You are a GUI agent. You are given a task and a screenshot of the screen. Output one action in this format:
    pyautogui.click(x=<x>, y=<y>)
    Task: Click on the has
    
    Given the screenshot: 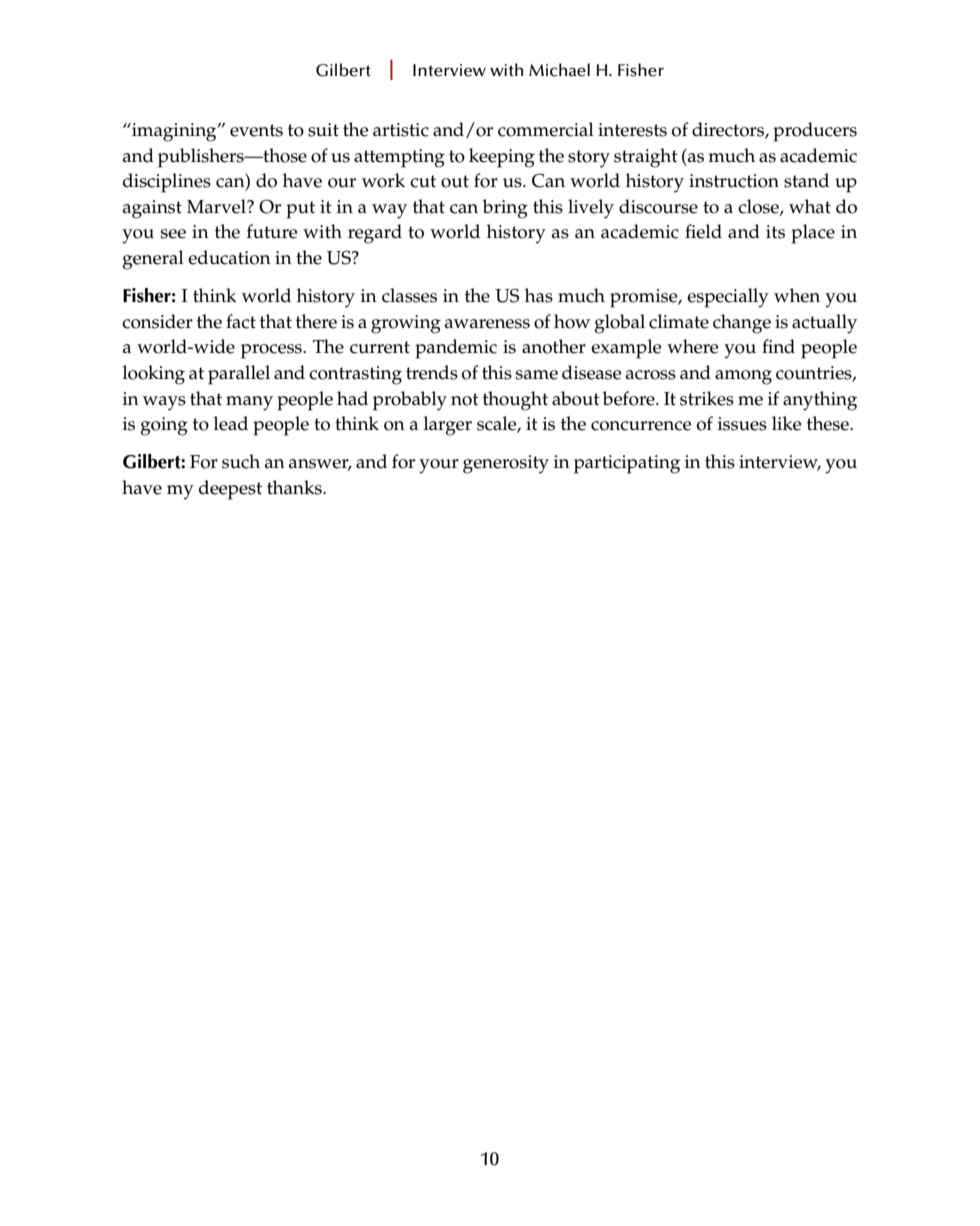 What is the action you would take?
    pyautogui.click(x=539, y=295)
